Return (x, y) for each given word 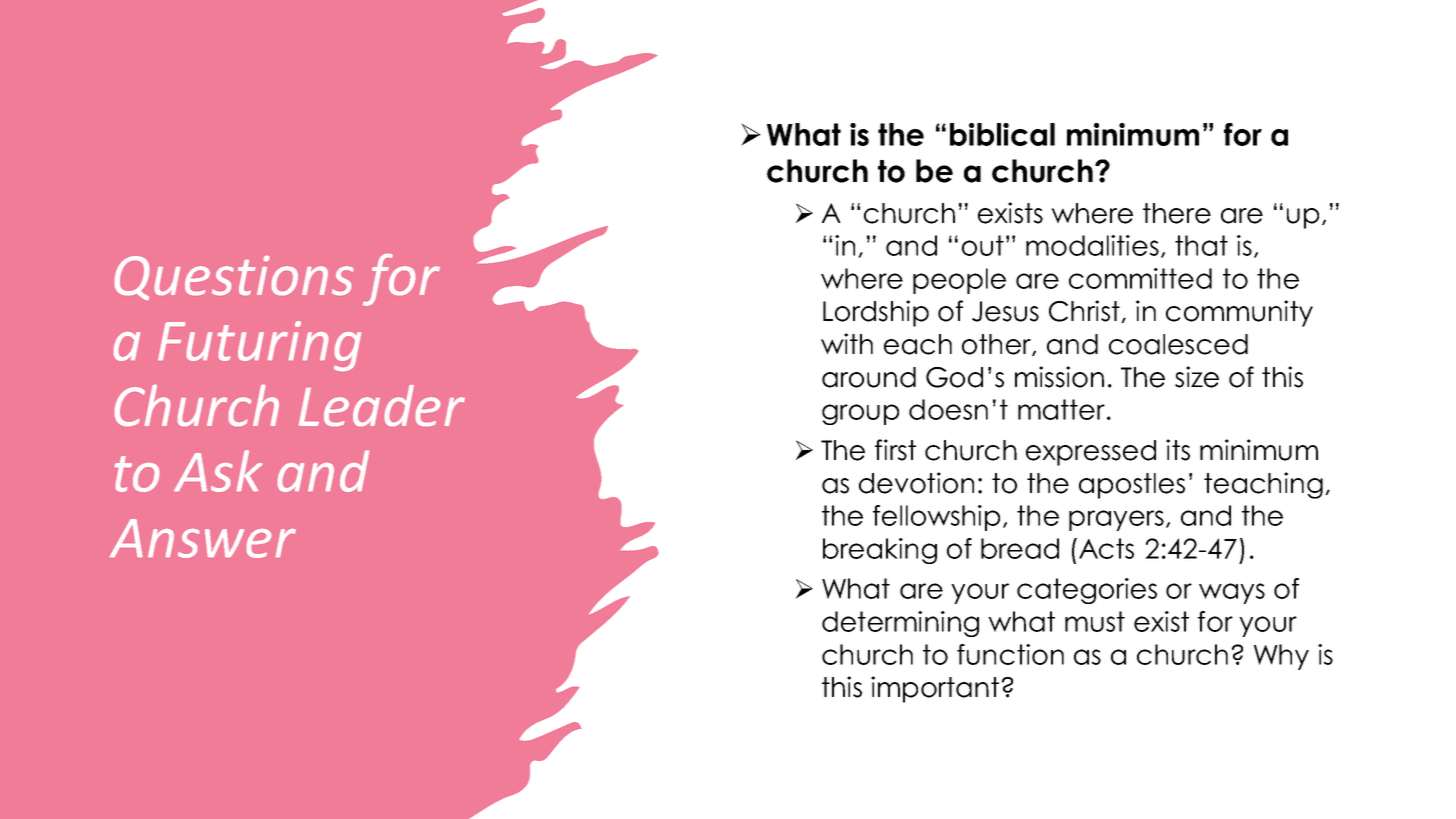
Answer (203, 538)
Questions (234, 278)
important (935, 689)
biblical (1002, 134)
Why (1281, 657)
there (1177, 213)
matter (1063, 409)
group (860, 414)
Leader (382, 405)
